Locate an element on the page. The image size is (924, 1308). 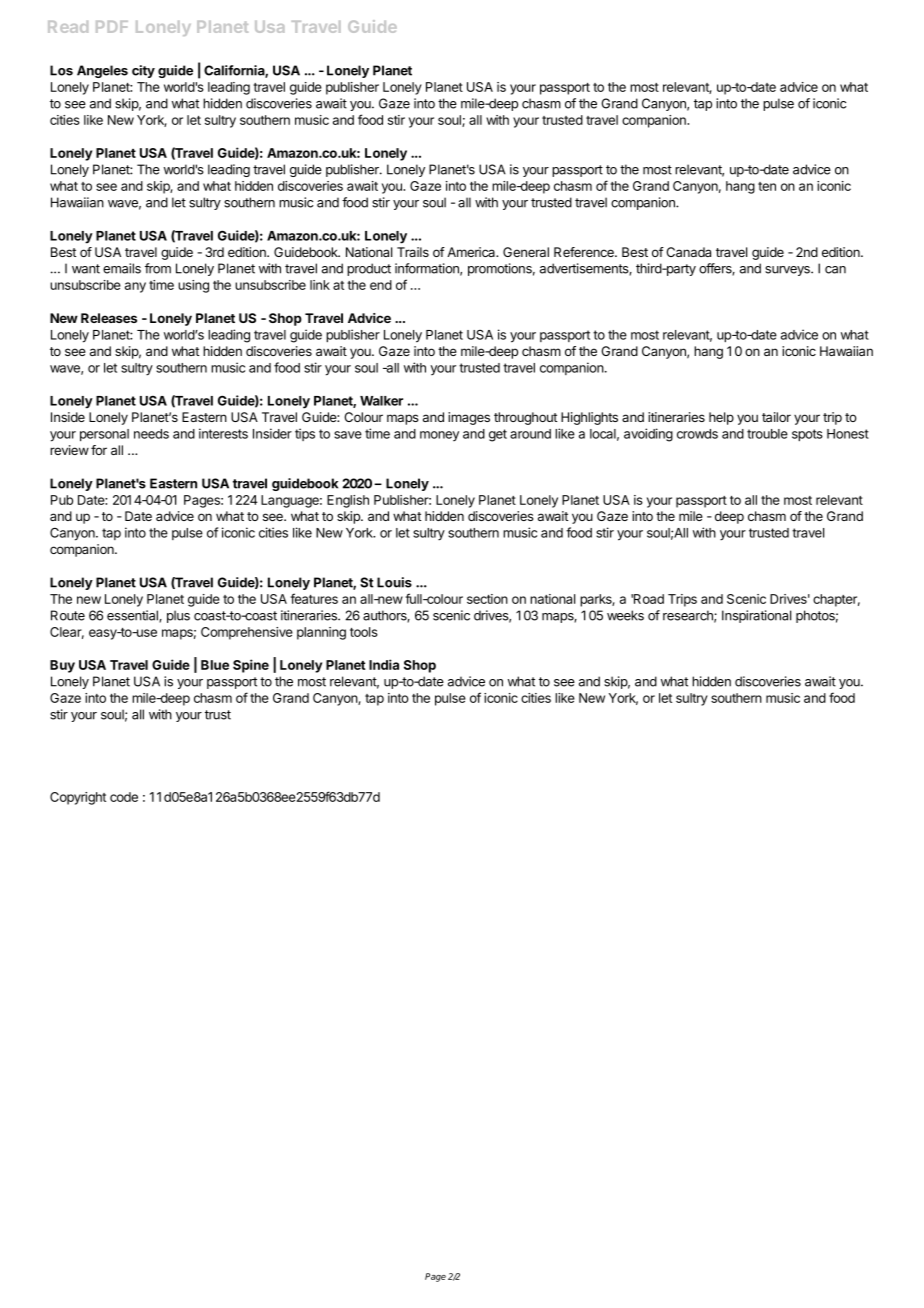
city is located at coordinates (143, 71).
